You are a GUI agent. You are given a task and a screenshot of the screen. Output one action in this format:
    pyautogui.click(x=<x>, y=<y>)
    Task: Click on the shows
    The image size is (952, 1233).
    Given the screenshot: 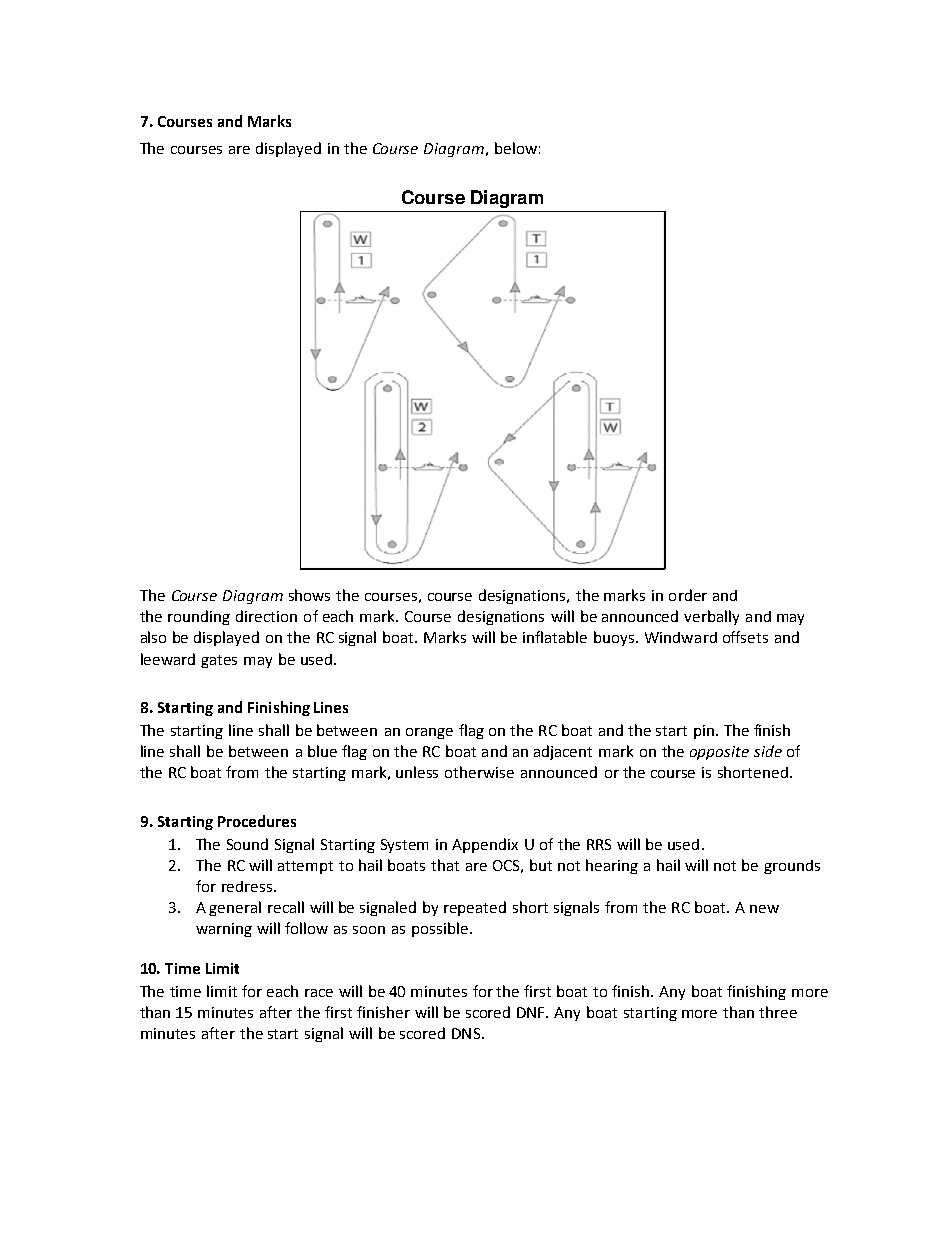 What is the action you would take?
    pyautogui.click(x=309, y=595)
